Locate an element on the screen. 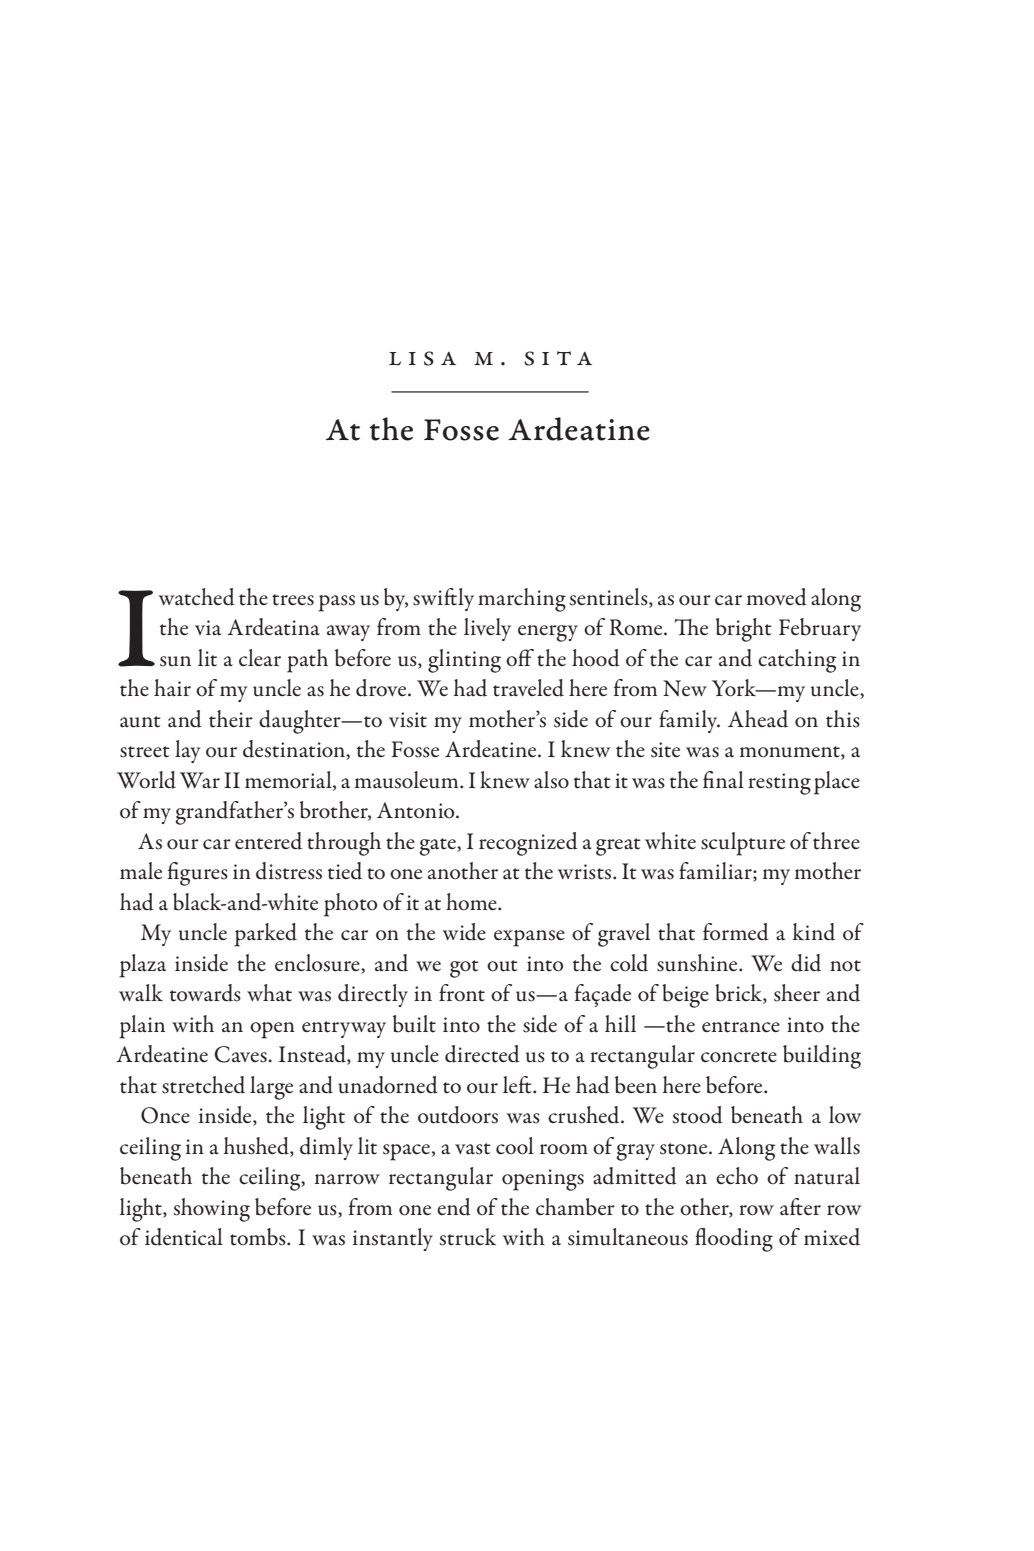  directed is located at coordinates (482, 1054).
